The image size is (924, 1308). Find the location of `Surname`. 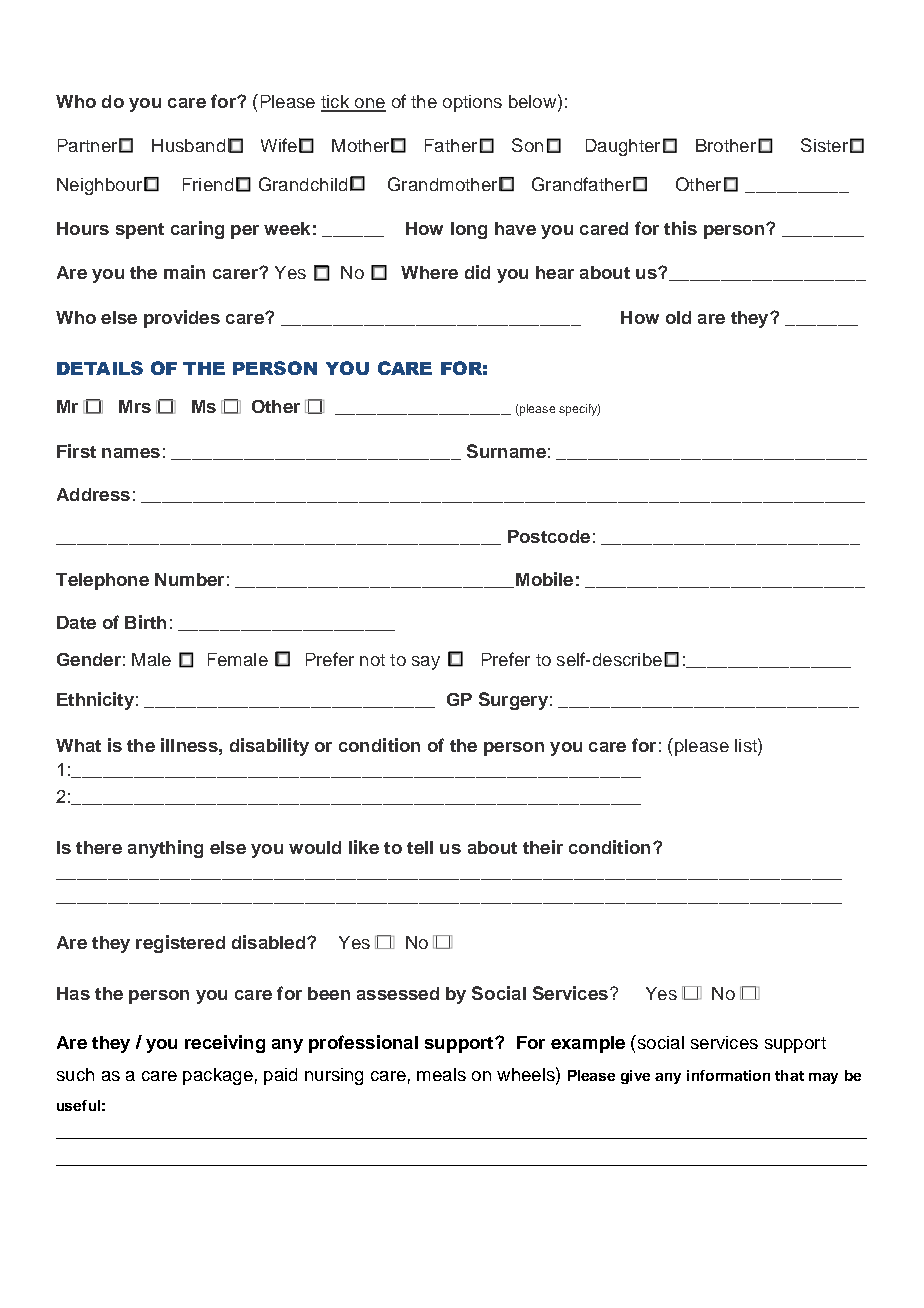

Surname is located at coordinates (506, 451).
